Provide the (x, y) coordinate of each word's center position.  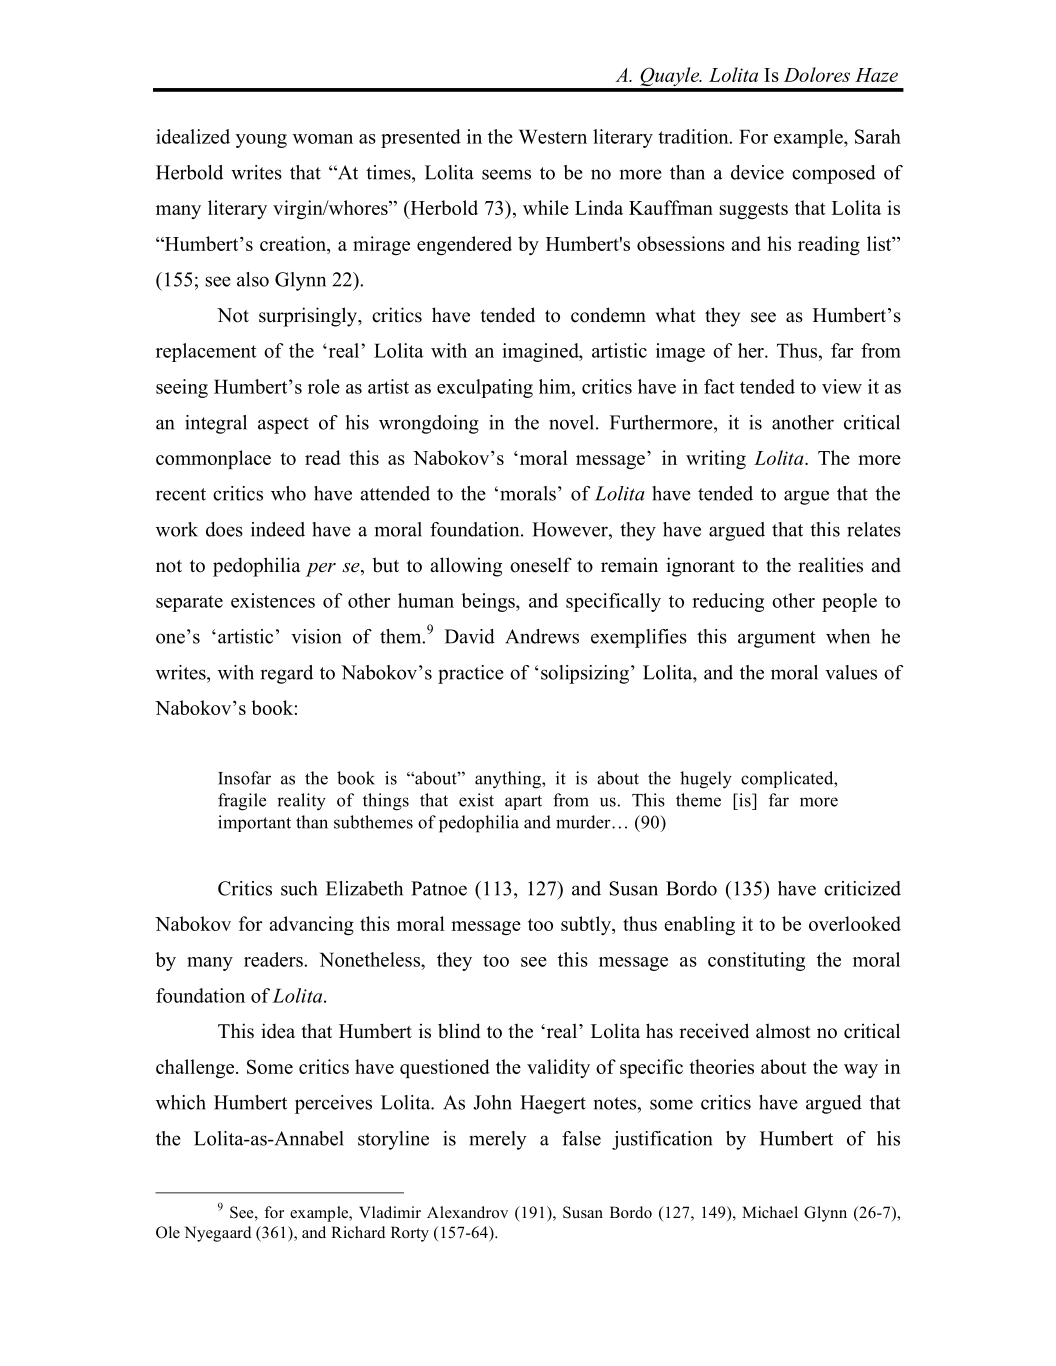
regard (287, 674)
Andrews (542, 636)
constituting (756, 961)
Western (553, 136)
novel (571, 422)
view (842, 386)
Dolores (817, 74)
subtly (587, 925)
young (261, 141)
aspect (283, 425)
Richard (358, 1232)
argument (777, 639)
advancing (311, 926)
